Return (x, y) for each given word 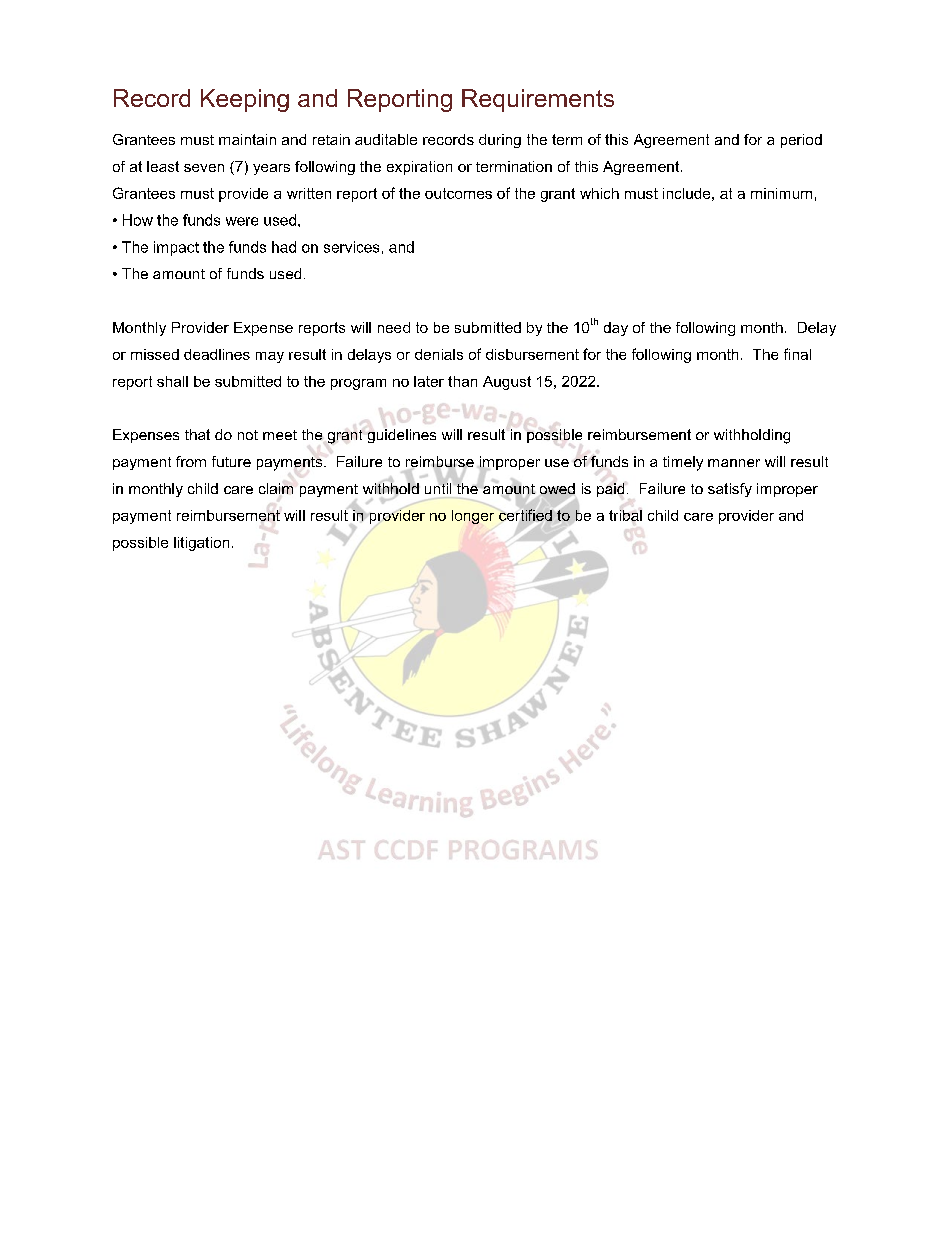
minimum (781, 193)
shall (172, 381)
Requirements (538, 100)
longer (473, 517)
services (351, 247)
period (801, 141)
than (462, 381)
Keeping (245, 100)
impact (176, 248)
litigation (201, 544)
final (797, 354)
